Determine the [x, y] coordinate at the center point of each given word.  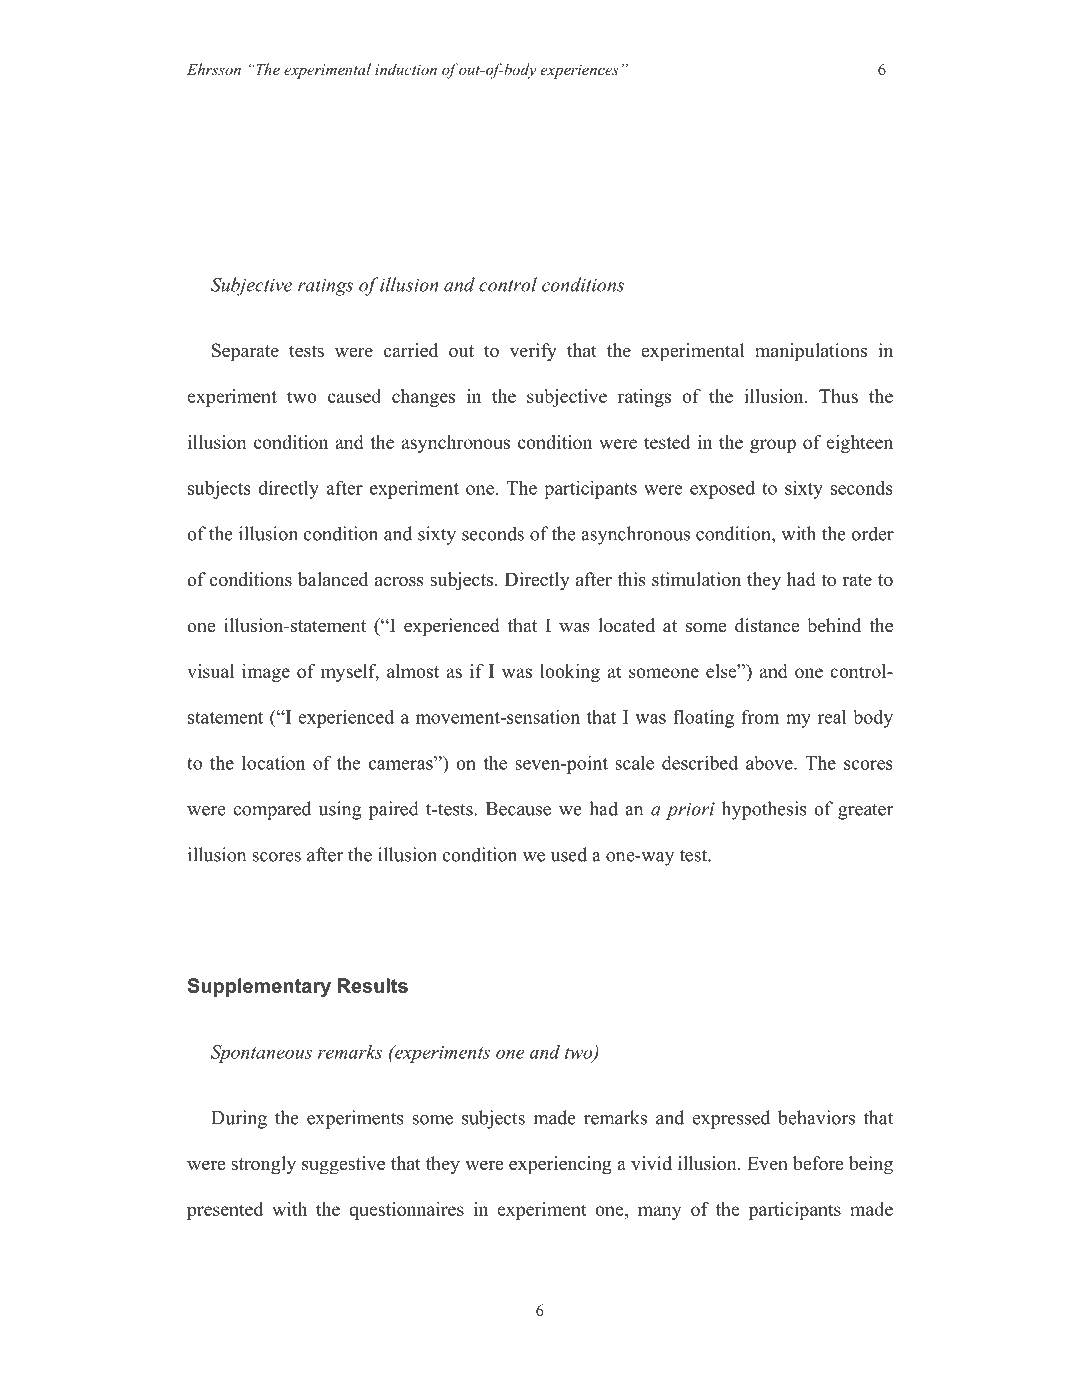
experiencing [560, 1165]
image [266, 673]
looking [570, 673]
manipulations [811, 352]
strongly [263, 1165]
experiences [579, 71]
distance [767, 625]
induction [406, 69]
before [818, 1163]
